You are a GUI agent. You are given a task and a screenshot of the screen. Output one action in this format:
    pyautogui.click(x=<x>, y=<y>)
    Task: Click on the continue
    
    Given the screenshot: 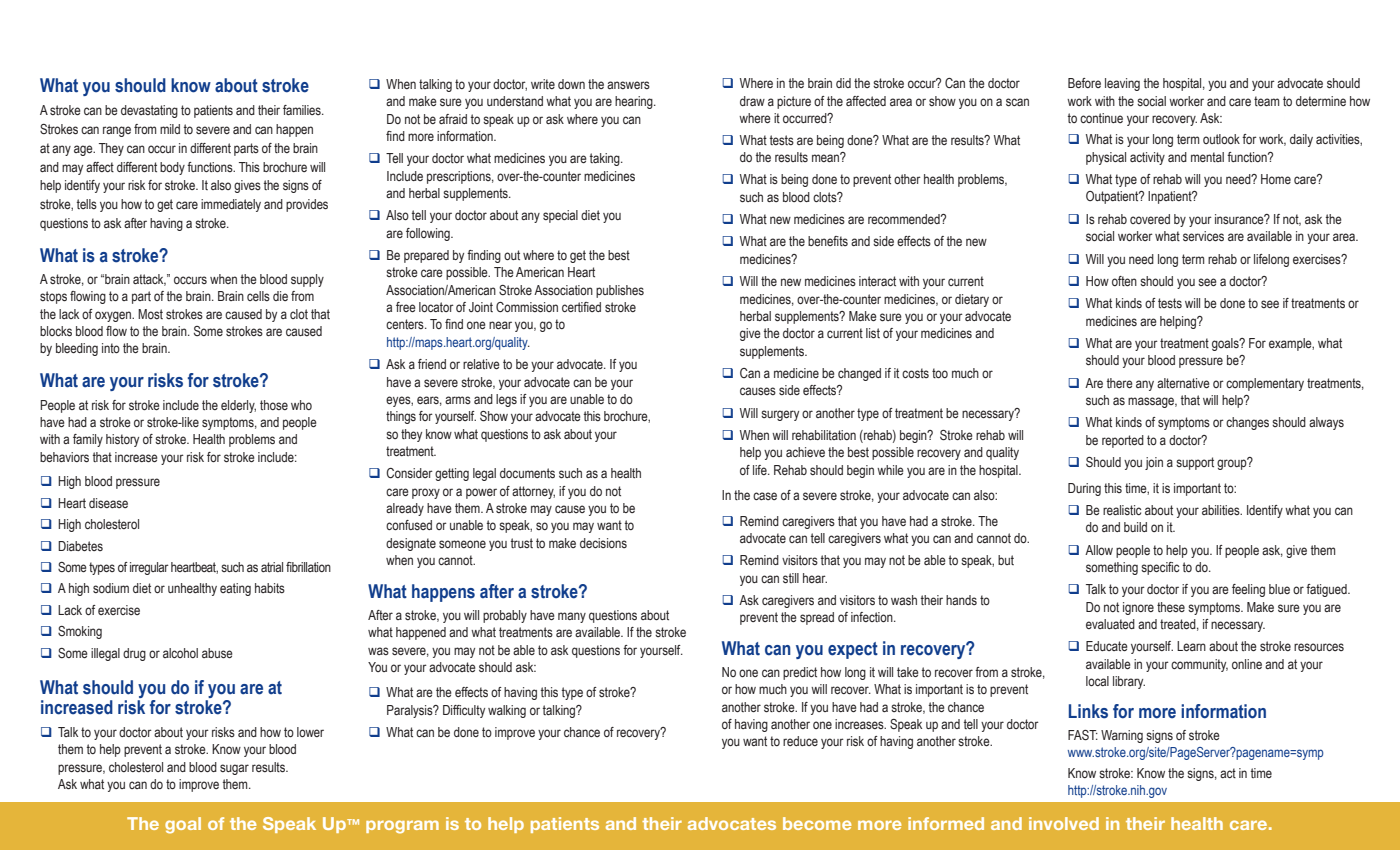 What is the action you would take?
    pyautogui.click(x=1101, y=118)
